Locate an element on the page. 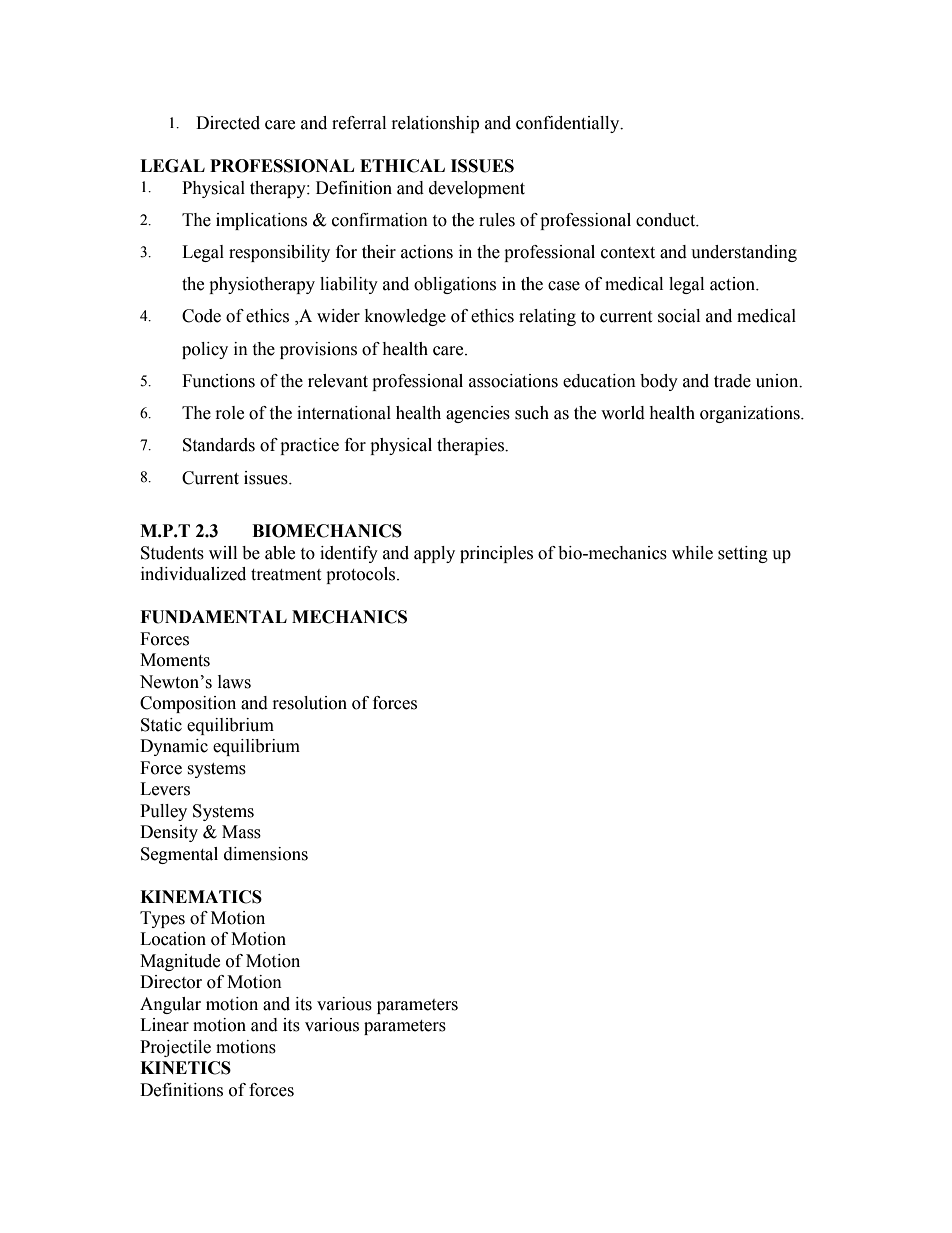  KINETICS is located at coordinates (185, 1068).
